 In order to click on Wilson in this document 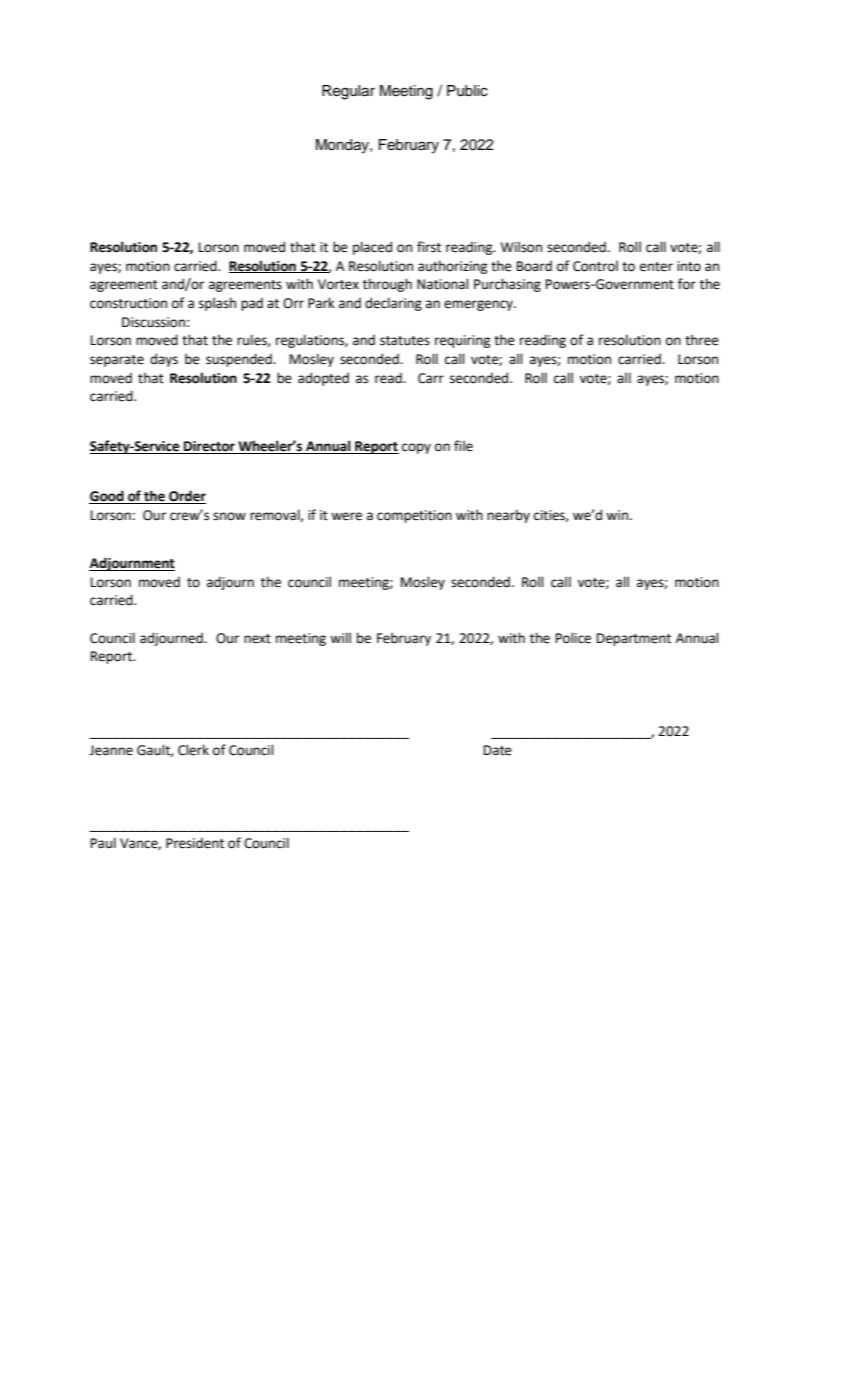, I will do `click(521, 247)`.
